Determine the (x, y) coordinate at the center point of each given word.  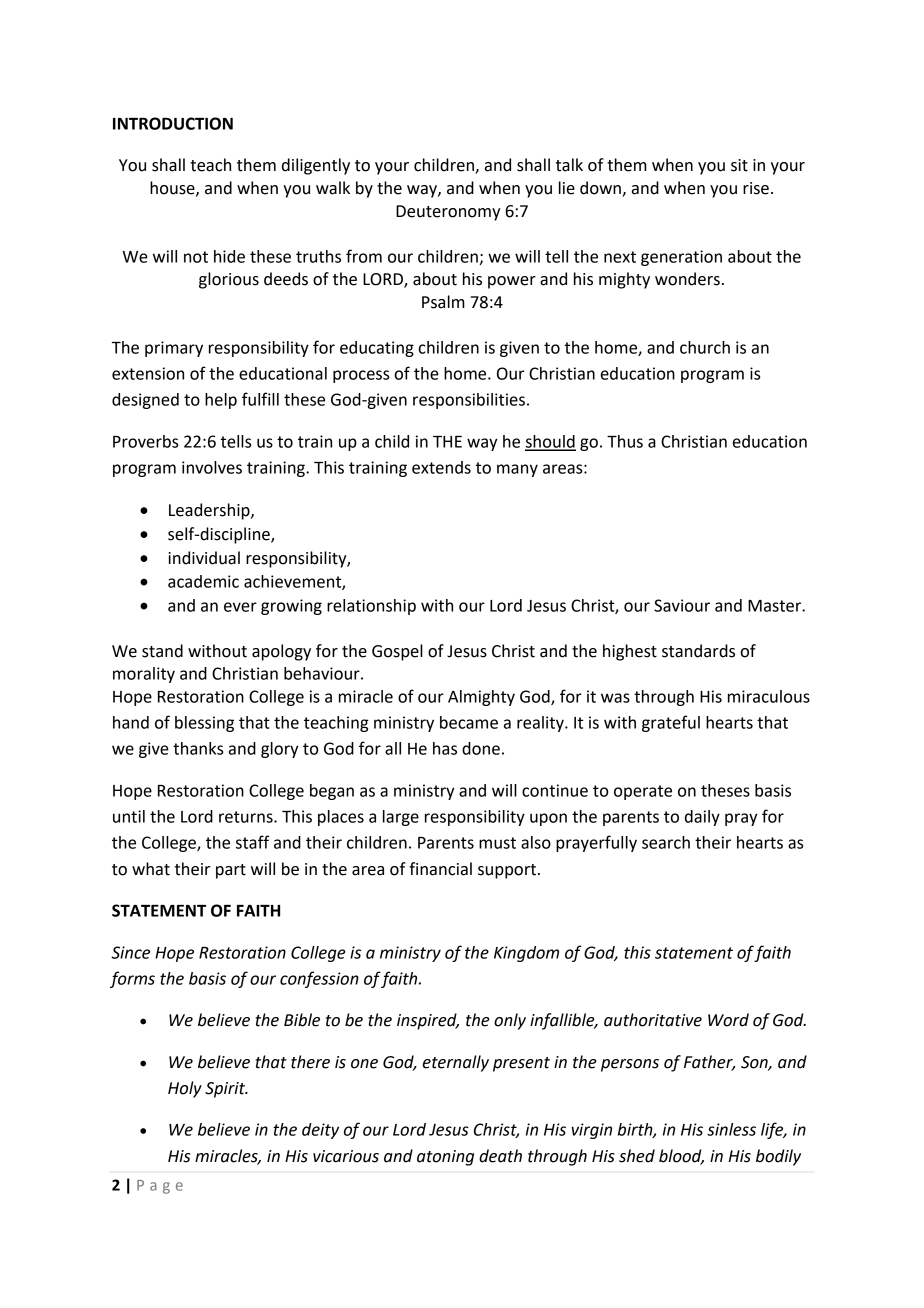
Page (160, 1187)
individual (204, 558)
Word (728, 1020)
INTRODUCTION (173, 123)
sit (739, 165)
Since (130, 952)
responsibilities (469, 401)
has (445, 748)
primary (174, 349)
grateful (671, 723)
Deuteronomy (448, 213)
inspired (428, 1021)
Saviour (682, 605)
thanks (198, 748)
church (705, 347)
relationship (371, 607)
